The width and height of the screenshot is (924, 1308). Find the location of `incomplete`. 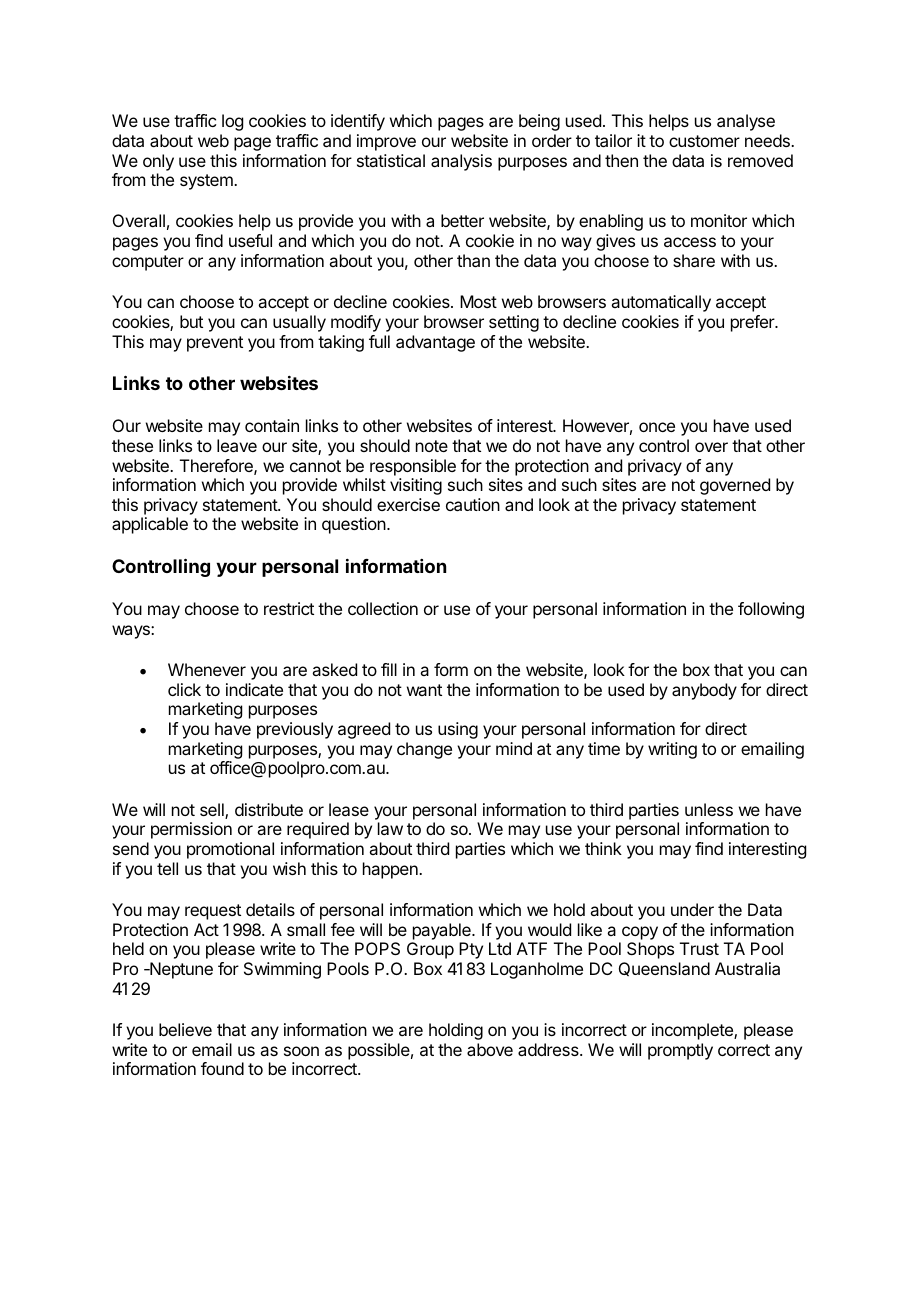

incomplete is located at coordinates (693, 1031).
